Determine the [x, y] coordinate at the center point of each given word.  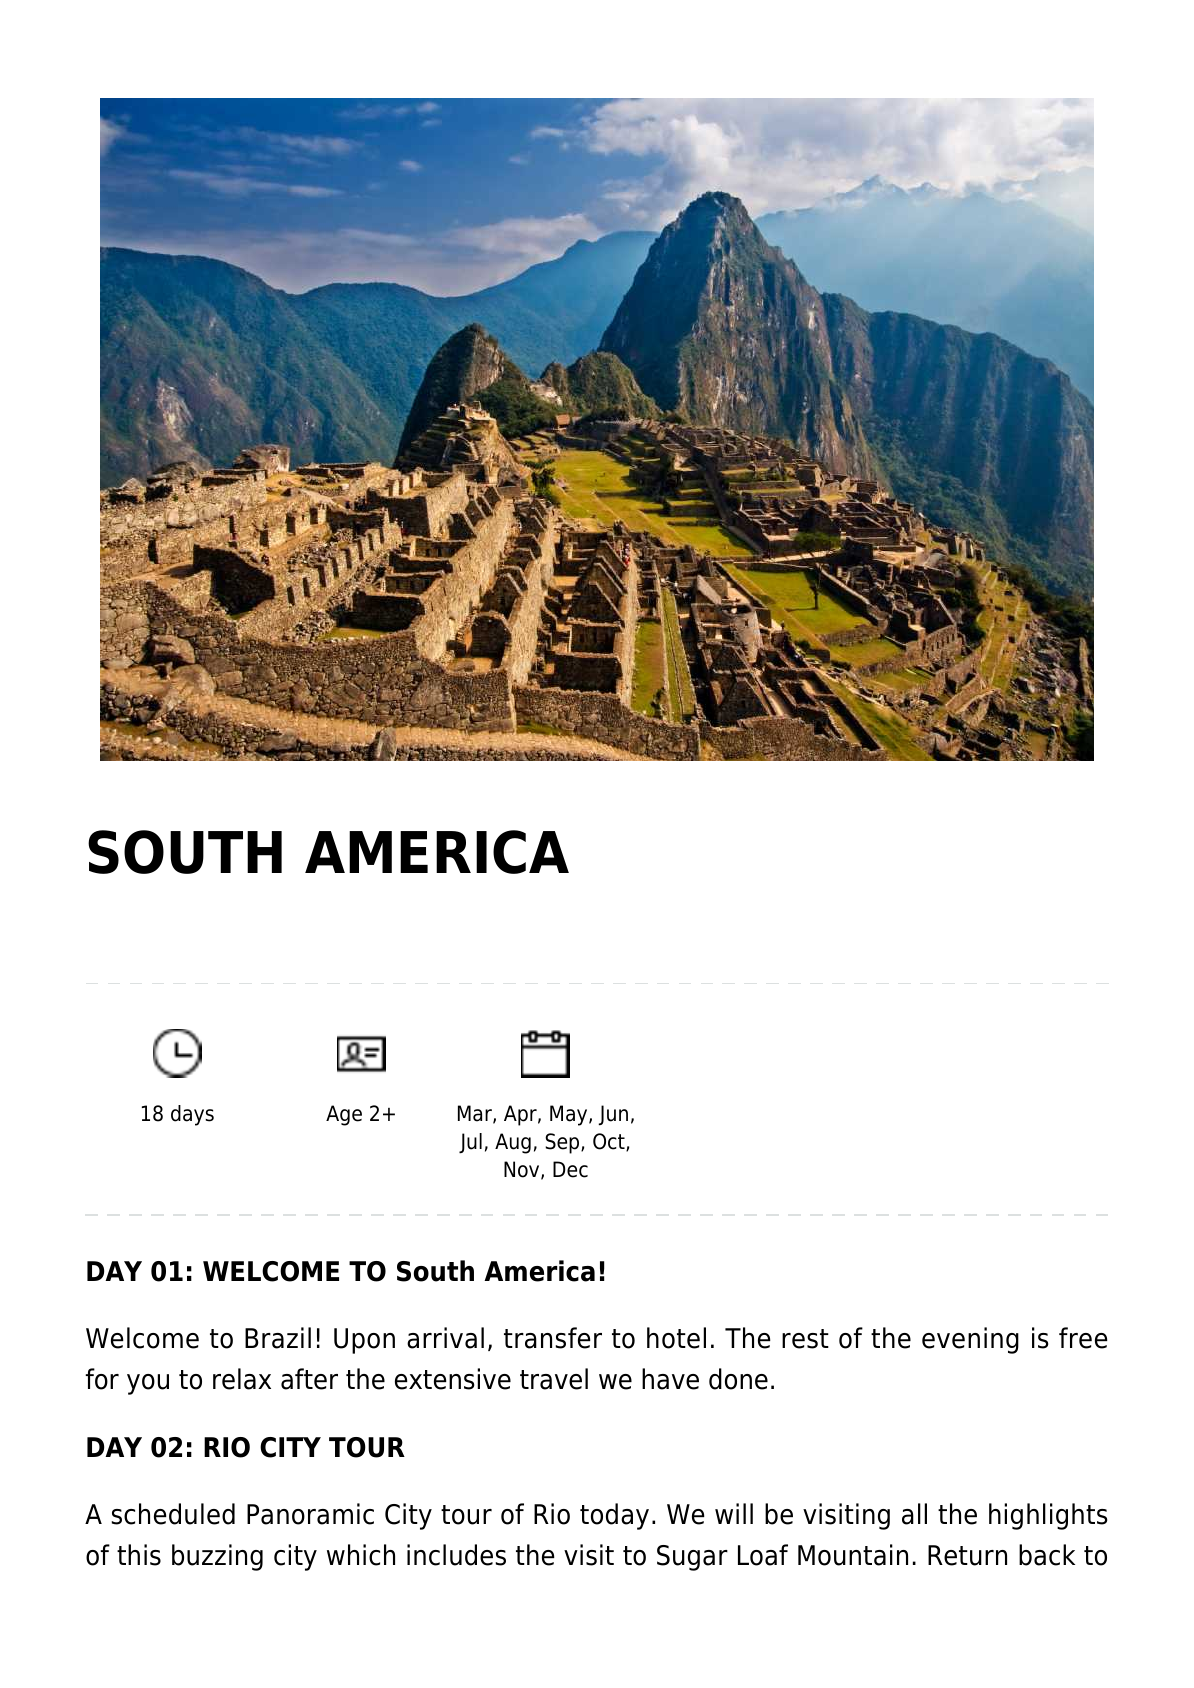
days [192, 1115]
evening [970, 1340]
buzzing [217, 1557]
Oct [610, 1142]
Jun [613, 1115]
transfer [553, 1338]
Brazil [278, 1338]
